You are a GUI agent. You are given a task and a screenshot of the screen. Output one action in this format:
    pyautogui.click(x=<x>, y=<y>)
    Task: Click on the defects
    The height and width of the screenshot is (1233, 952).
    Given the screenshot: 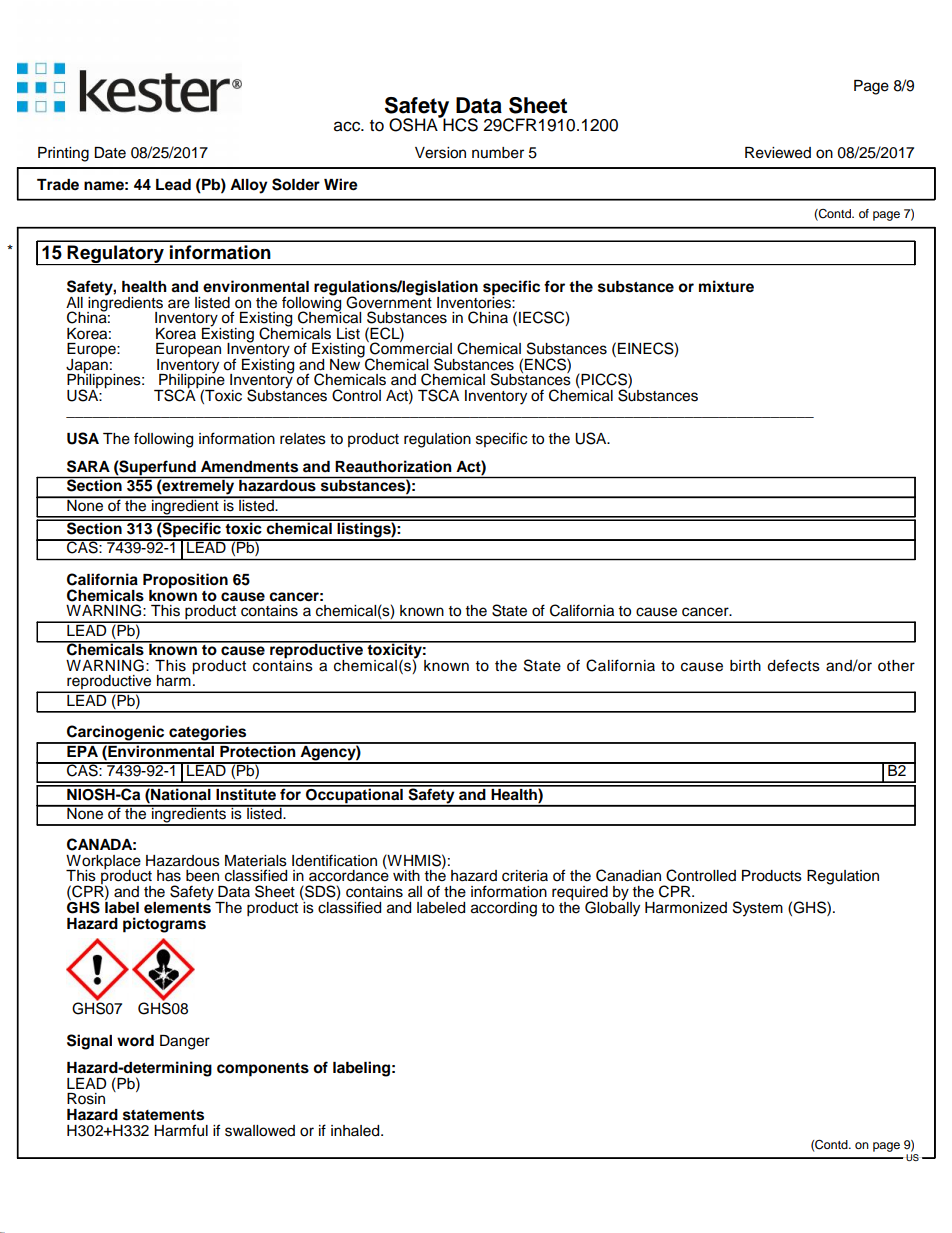 What is the action you would take?
    pyautogui.click(x=793, y=665)
